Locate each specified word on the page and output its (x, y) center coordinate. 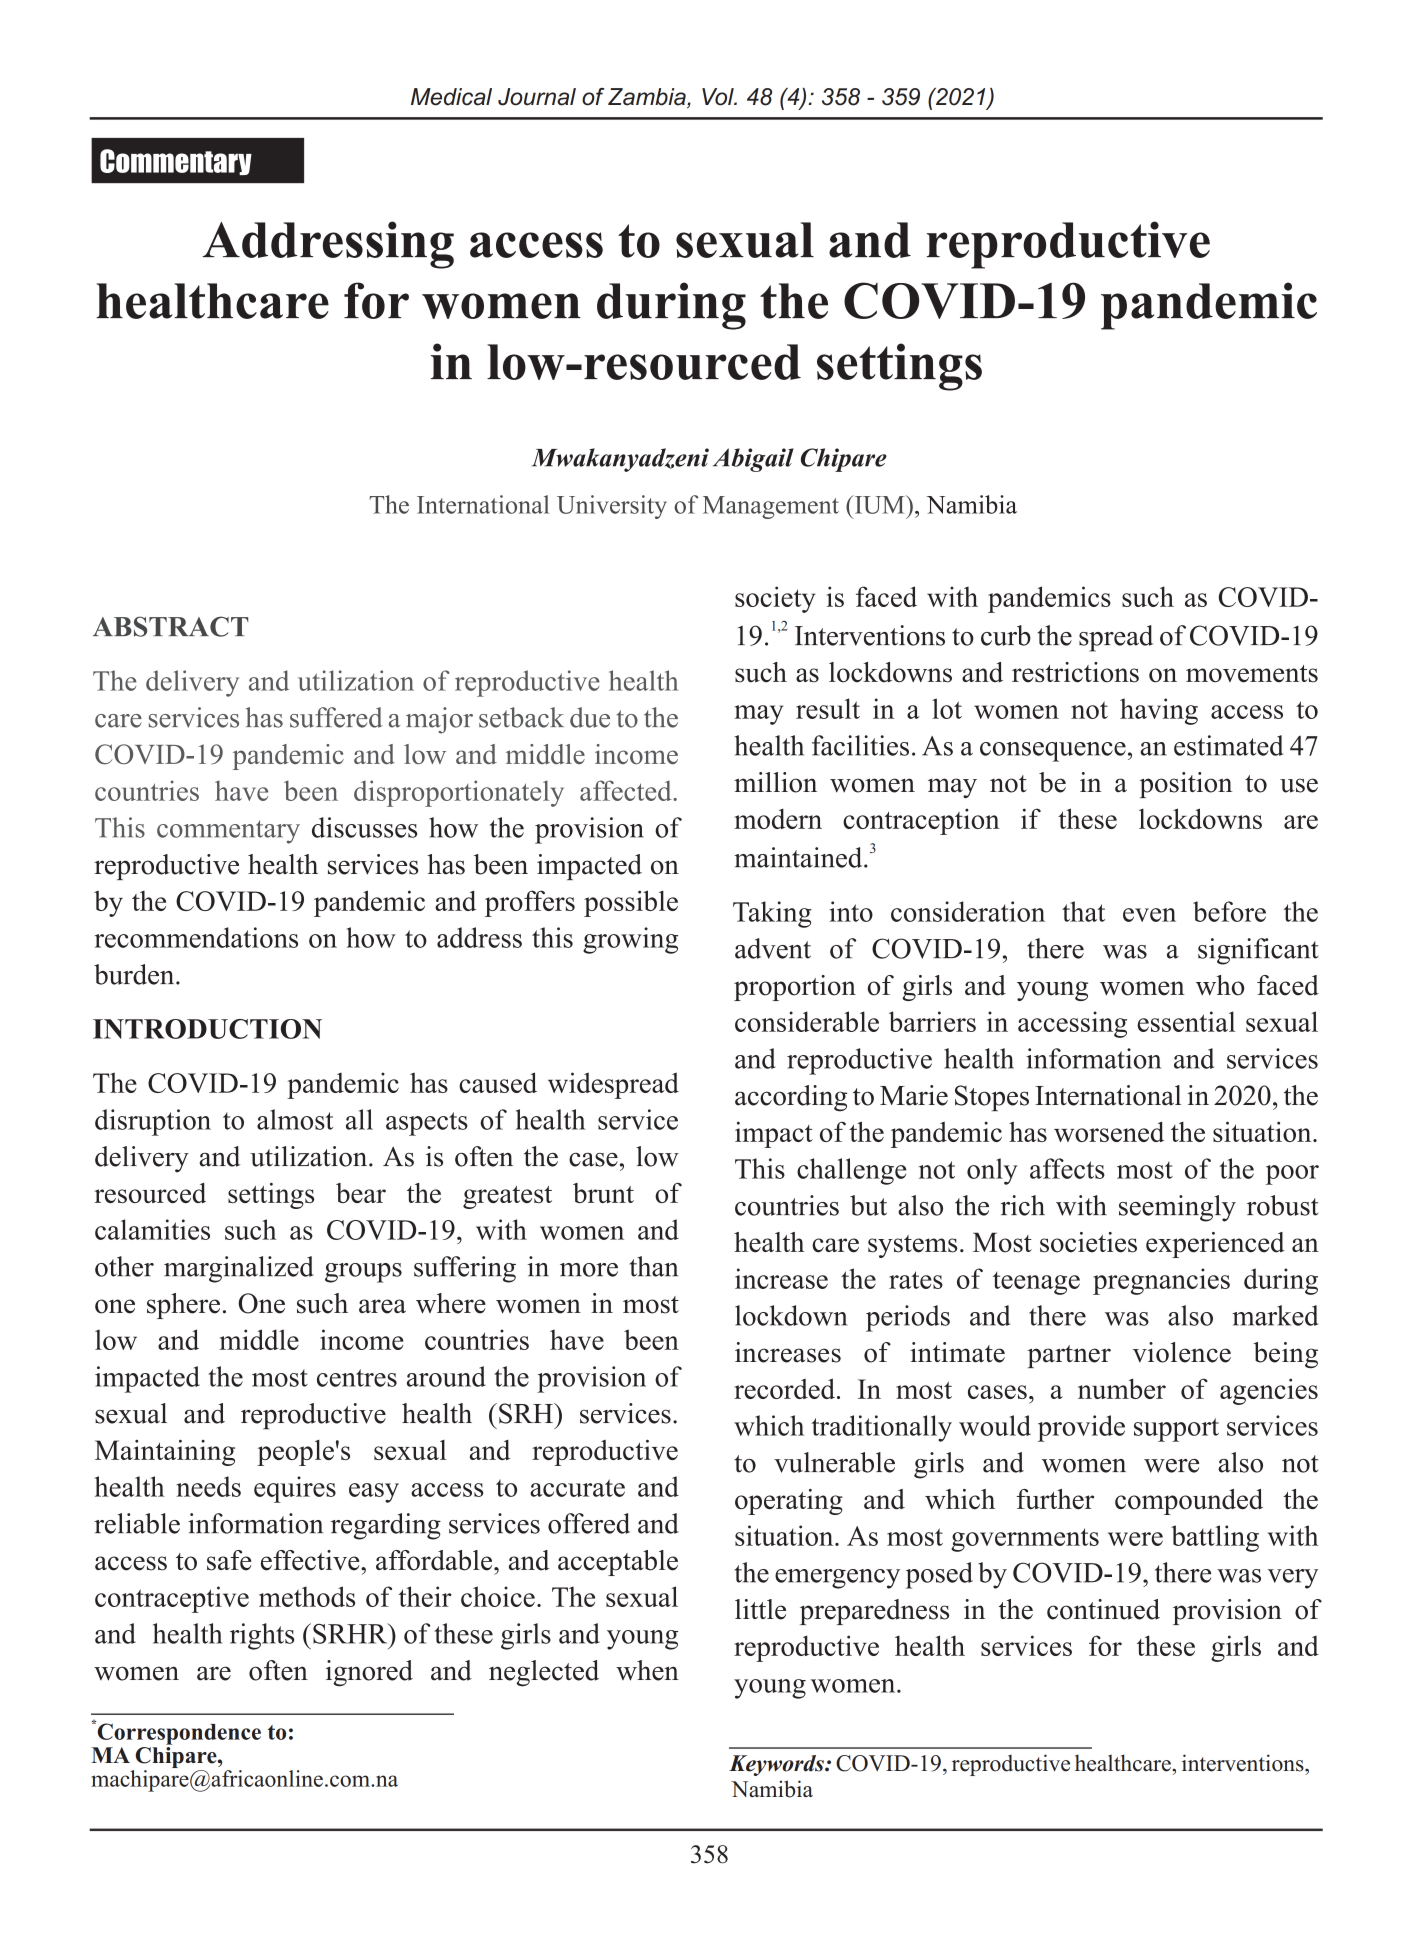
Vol (719, 97)
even (1149, 915)
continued (1103, 1609)
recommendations (196, 937)
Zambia (648, 98)
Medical (451, 97)
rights (262, 1636)
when (647, 1670)
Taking (772, 914)
